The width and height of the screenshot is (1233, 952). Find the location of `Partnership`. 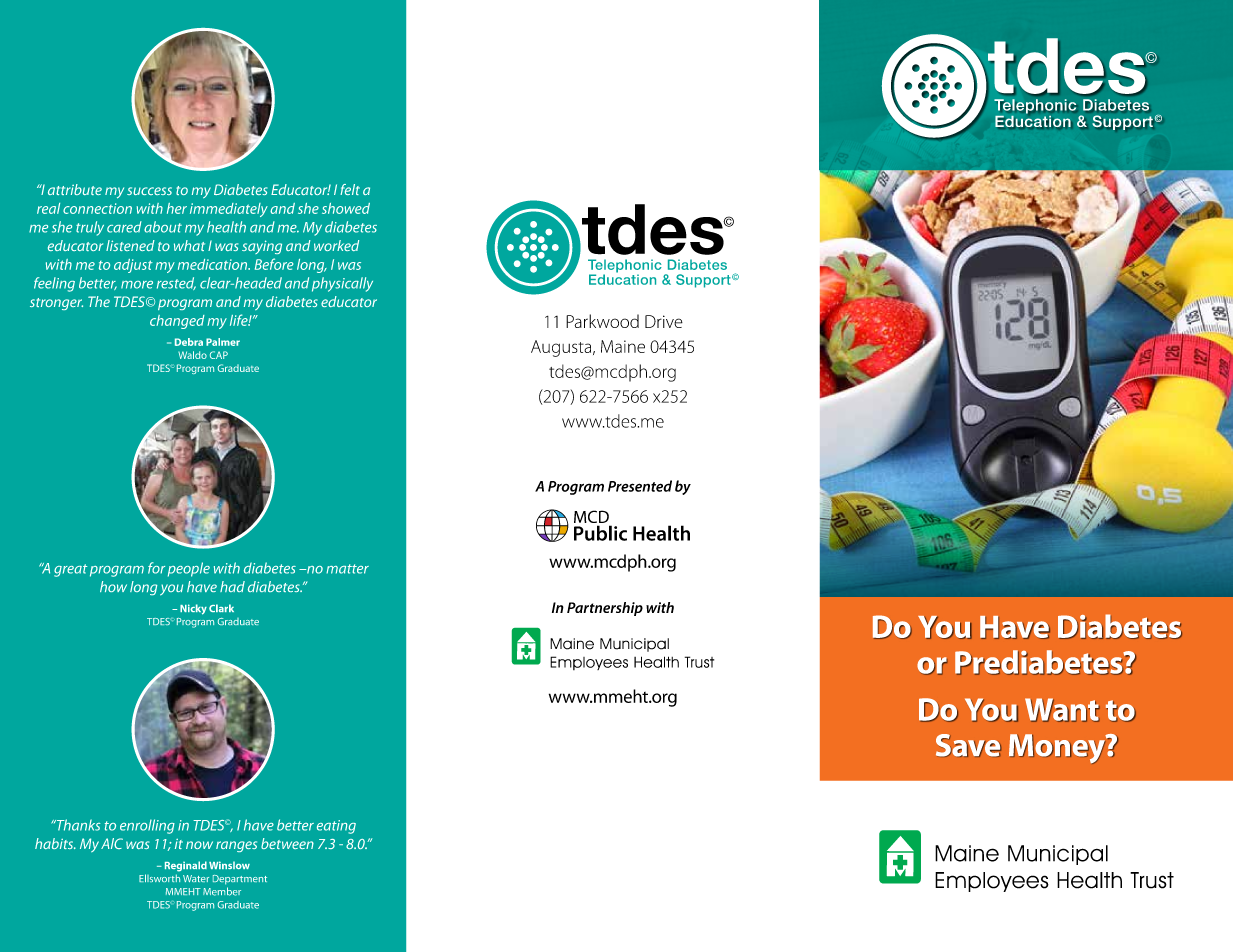

Partnership is located at coordinates (605, 609).
